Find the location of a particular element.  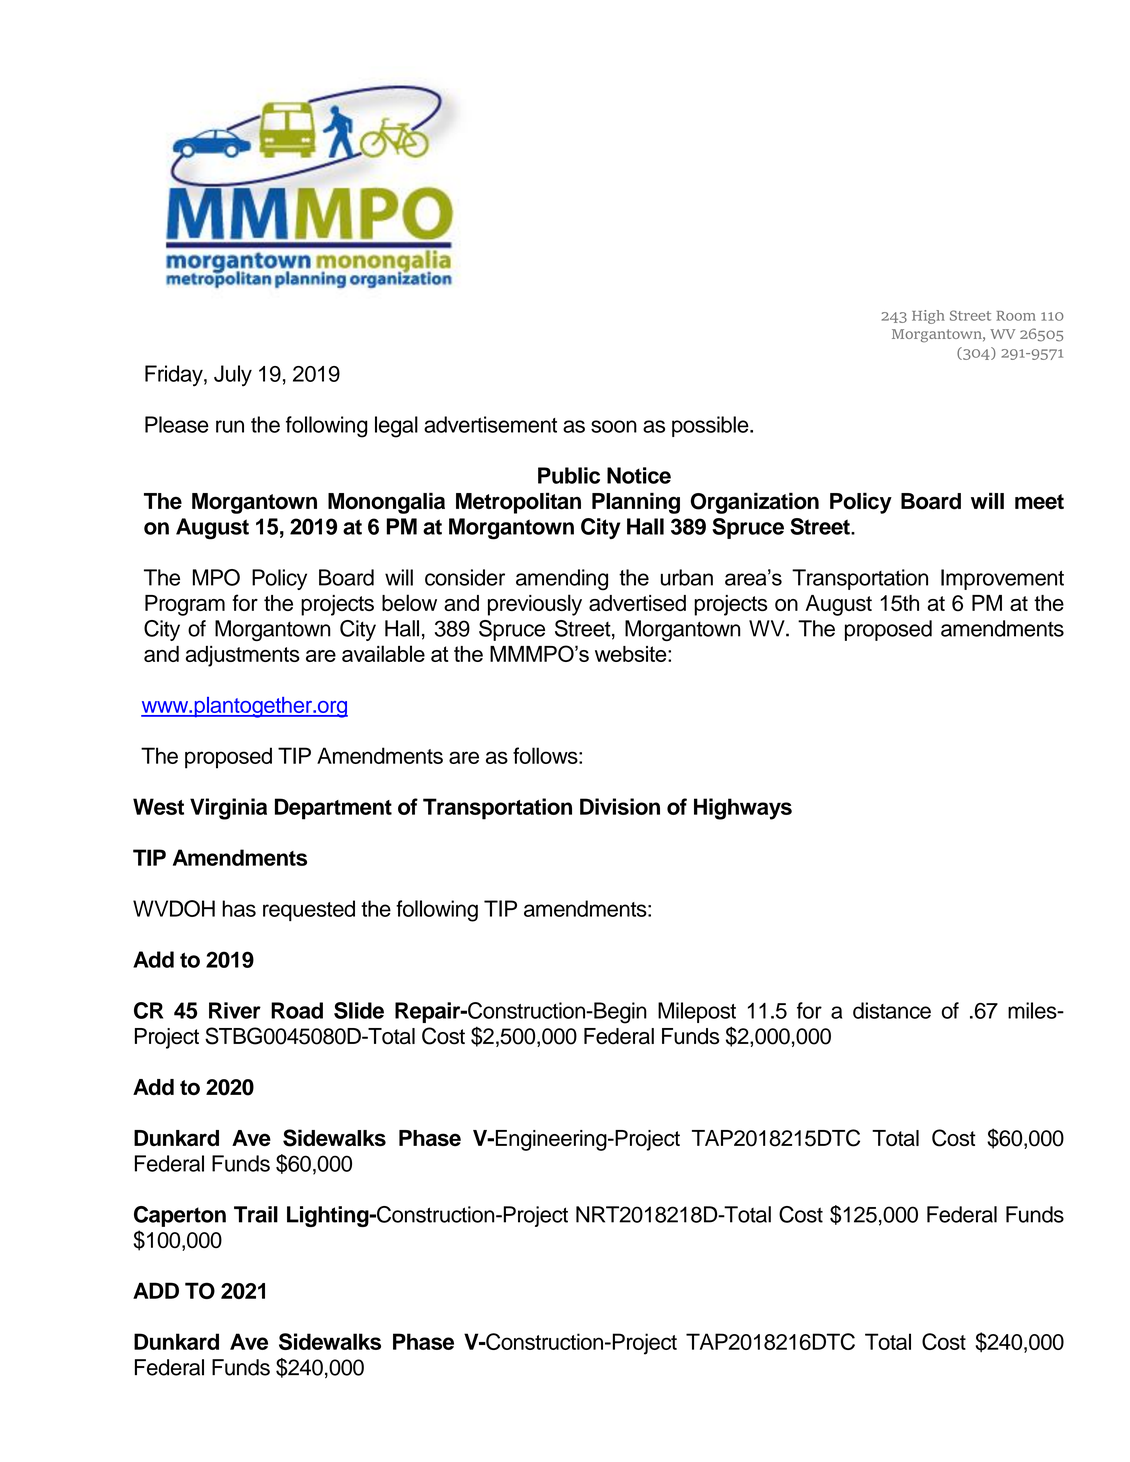

Division is located at coordinates (620, 806).
